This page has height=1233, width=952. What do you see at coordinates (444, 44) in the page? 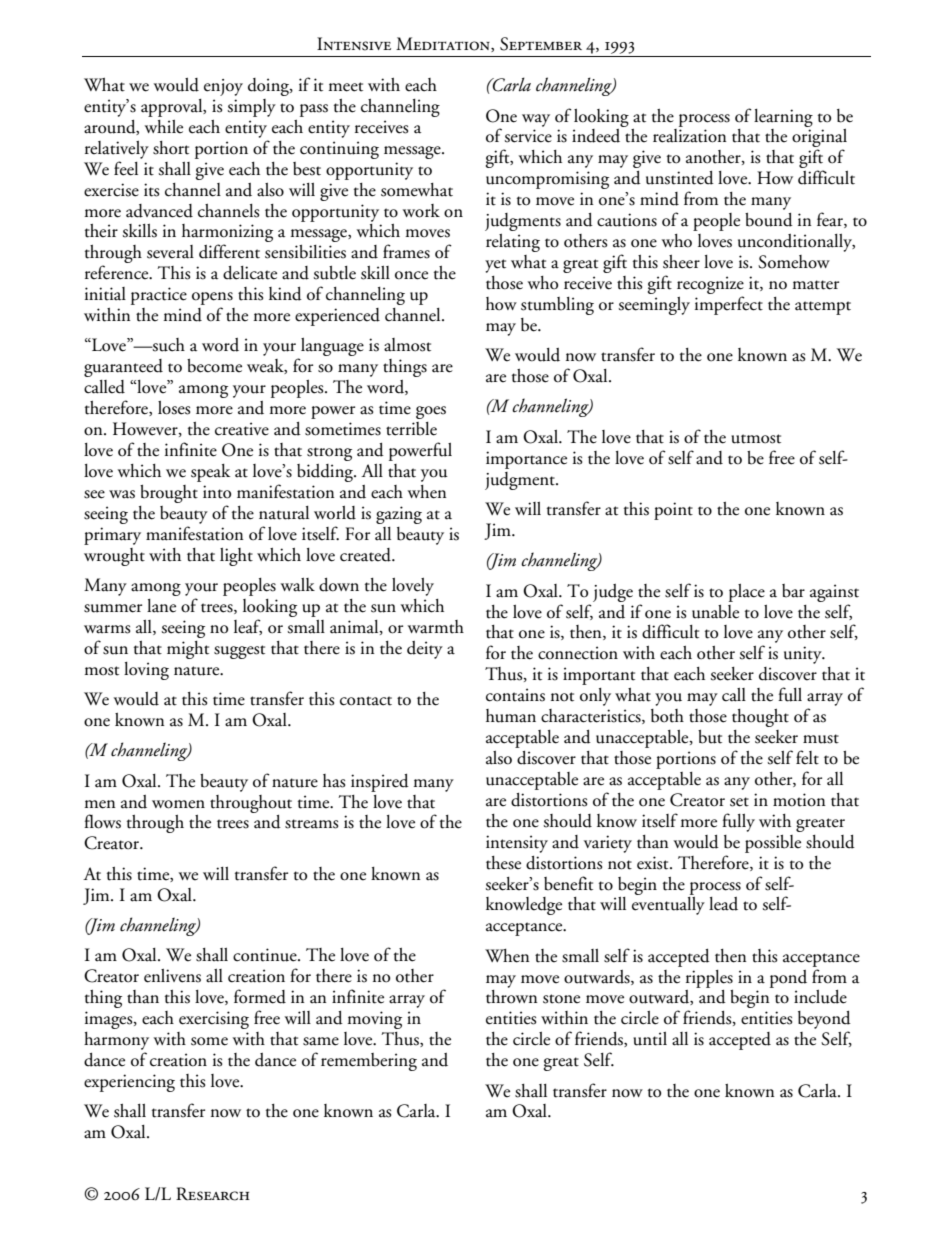
I see `Meditation` at bounding box center [444, 44].
